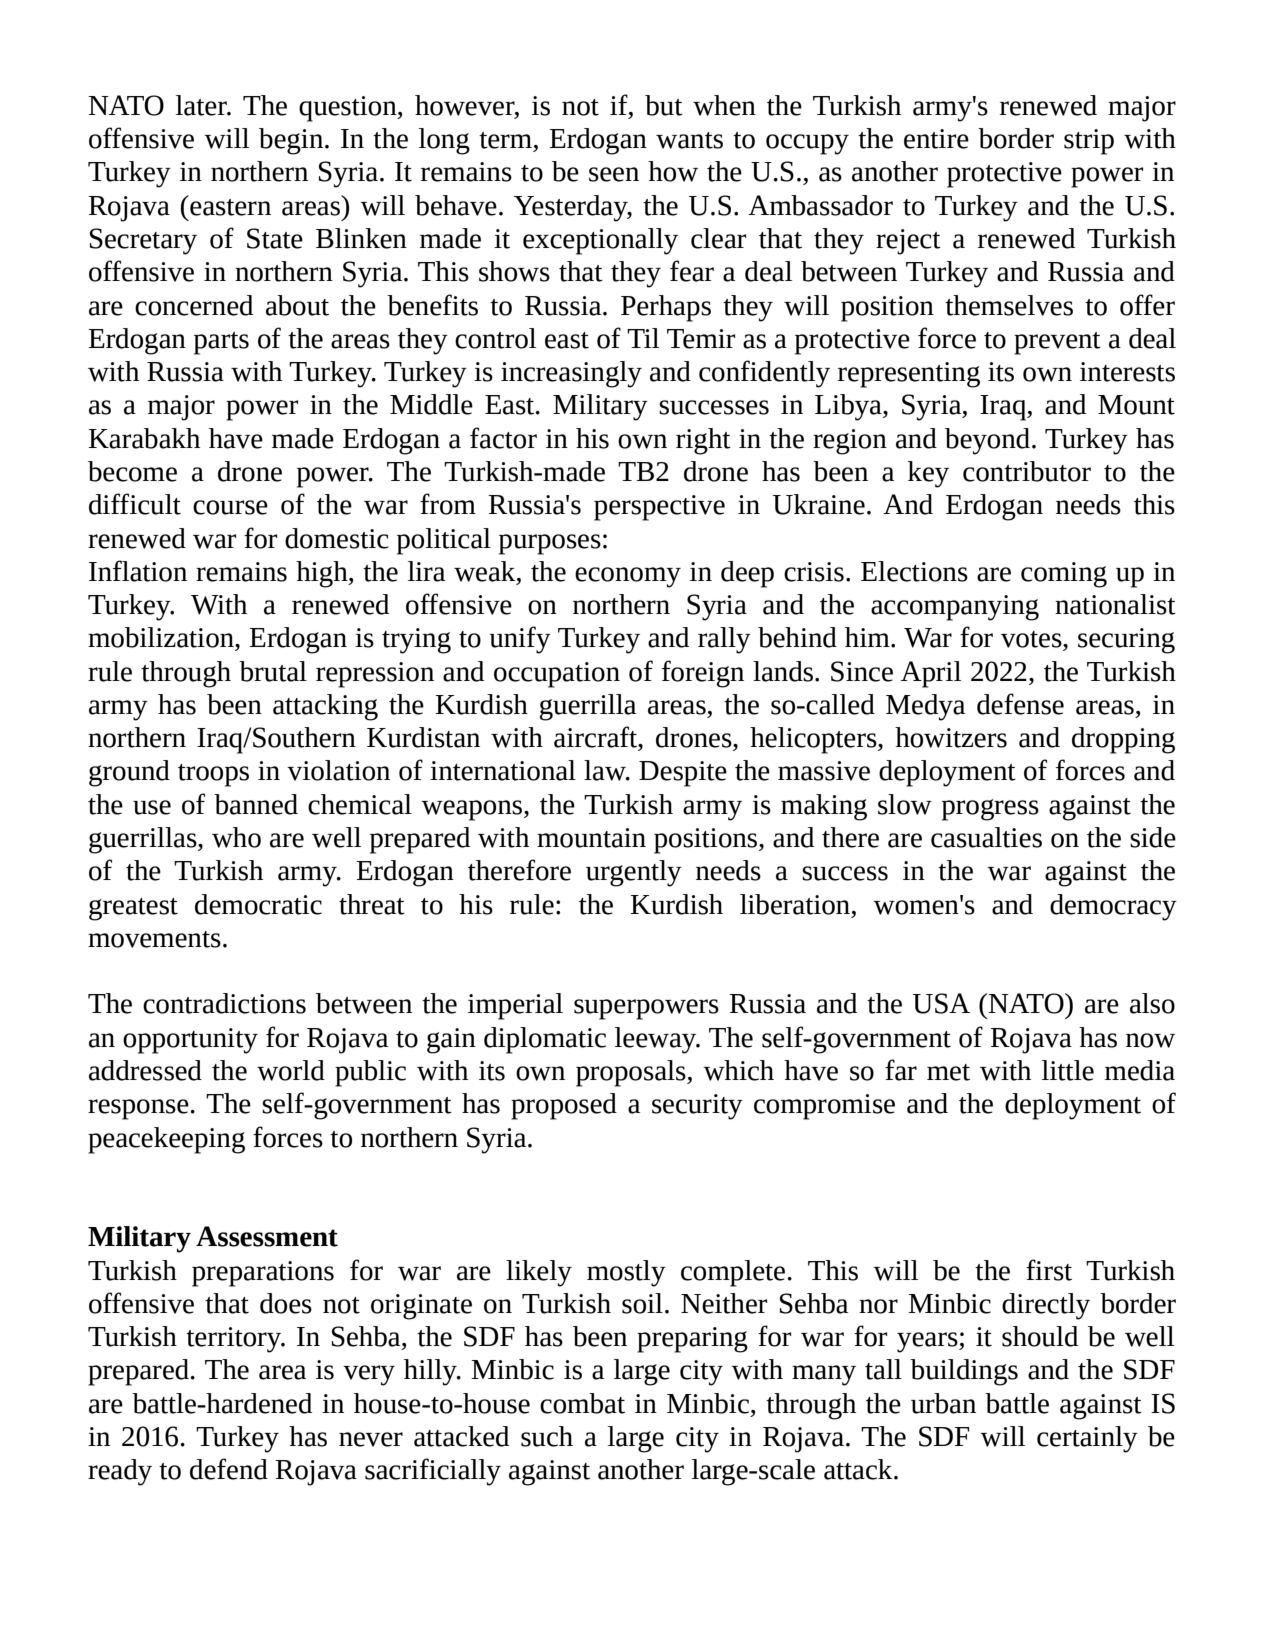 This screenshot has width=1265, height=1637. What do you see at coordinates (256, 804) in the screenshot?
I see `banned` at bounding box center [256, 804].
